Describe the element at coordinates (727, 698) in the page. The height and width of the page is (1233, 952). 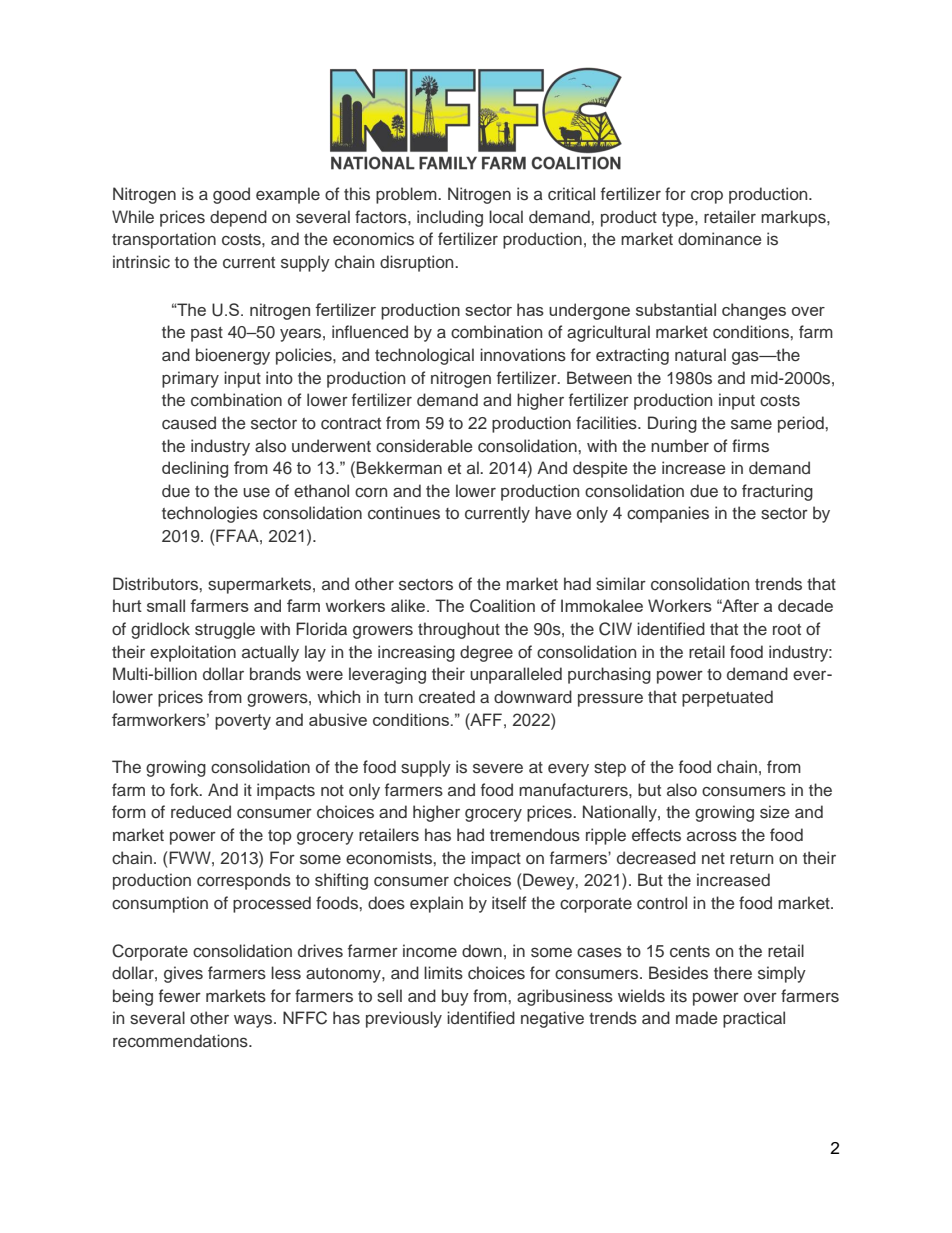
I see `perpetuated` at that location.
